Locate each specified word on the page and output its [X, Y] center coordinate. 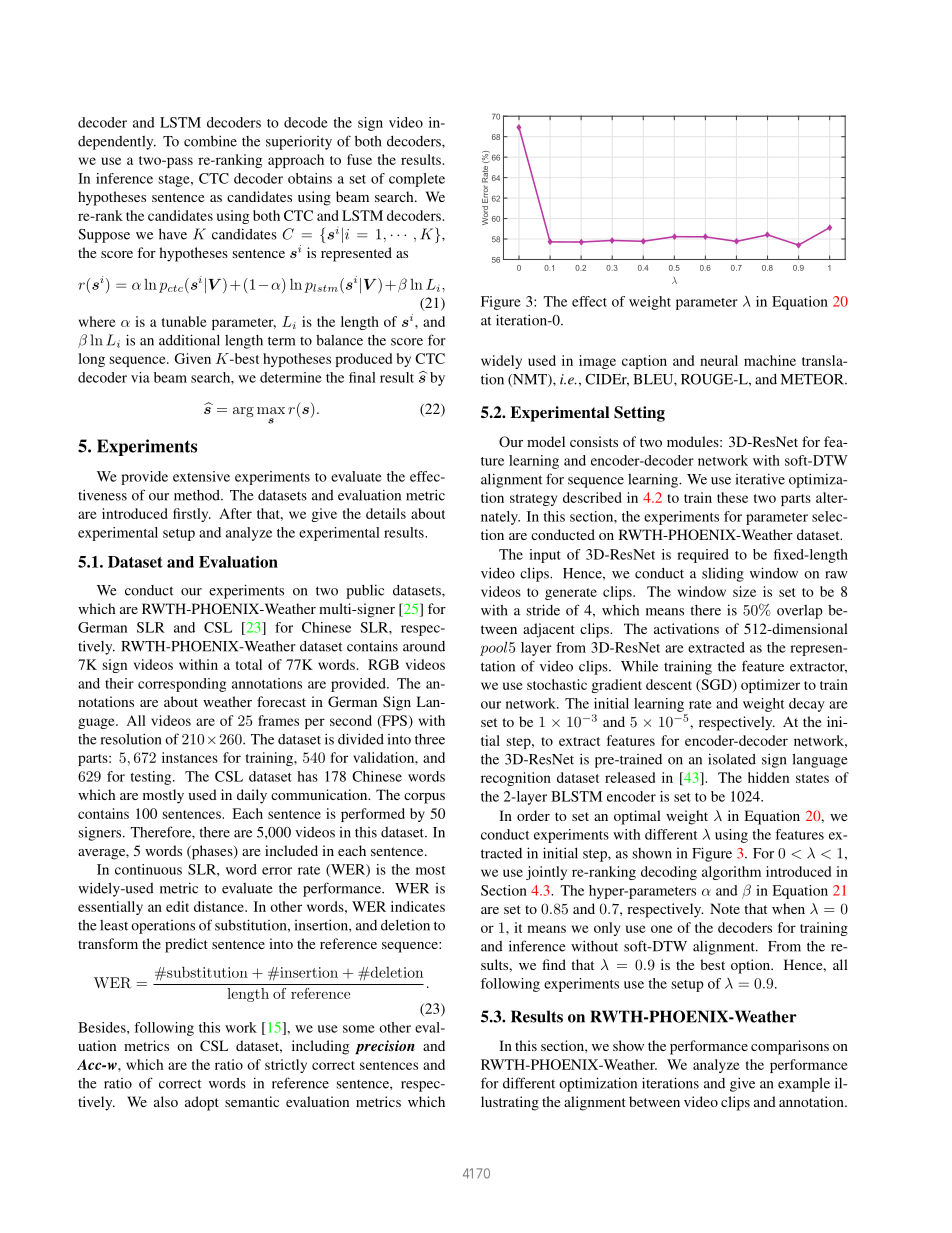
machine [770, 360]
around [424, 646]
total [249, 664]
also [166, 1101]
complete [417, 180]
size [744, 591]
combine [210, 141]
